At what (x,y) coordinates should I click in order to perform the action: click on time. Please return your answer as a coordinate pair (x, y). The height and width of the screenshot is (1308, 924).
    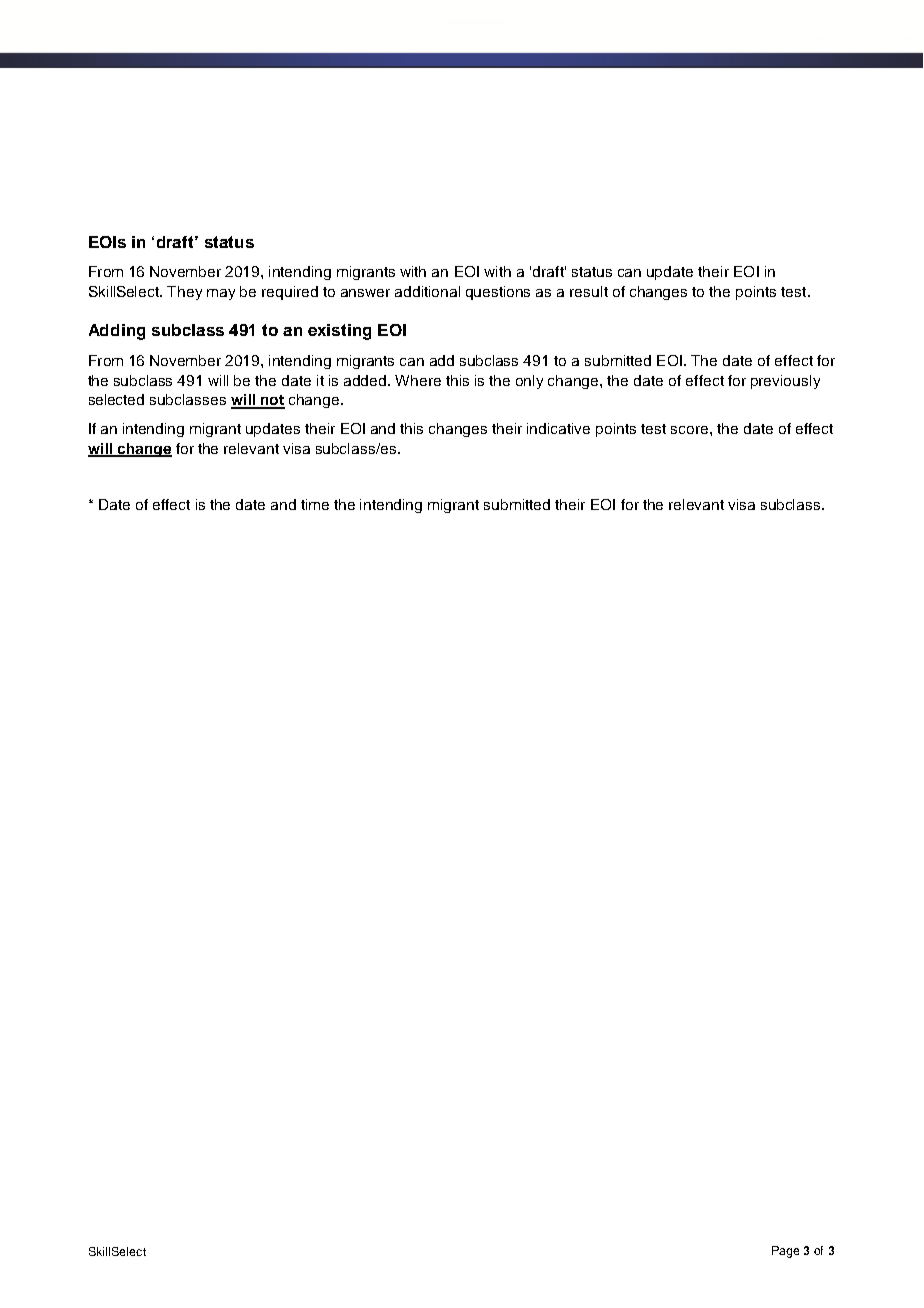
    Looking at the image, I should click on (315, 504).
